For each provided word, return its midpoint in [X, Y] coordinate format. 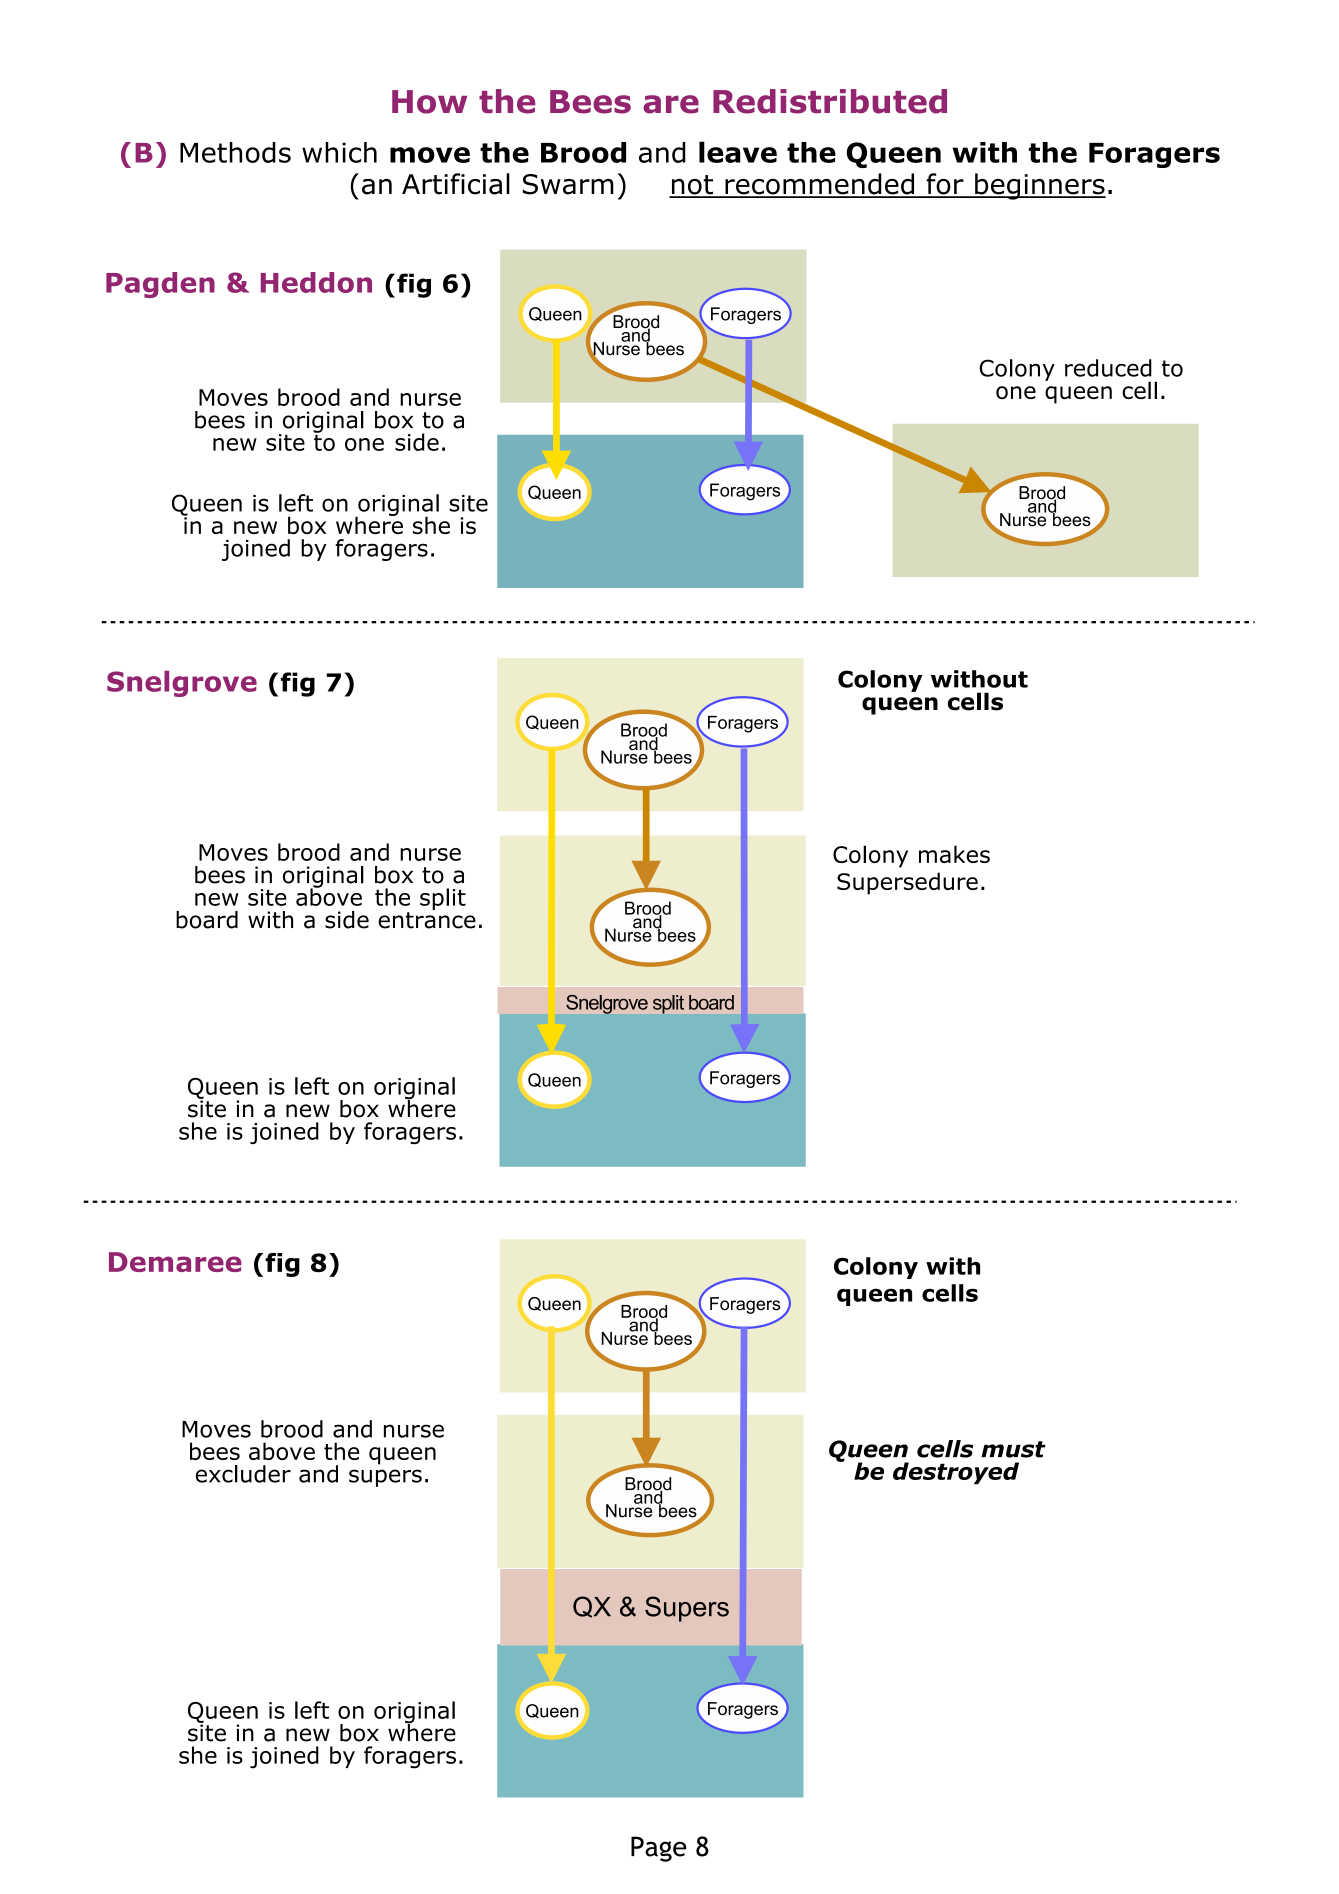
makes [954, 854]
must [1013, 1449]
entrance [427, 920]
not [692, 186]
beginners [1039, 186]
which [339, 152]
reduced [1108, 368]
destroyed [956, 1473]
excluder [243, 1474]
